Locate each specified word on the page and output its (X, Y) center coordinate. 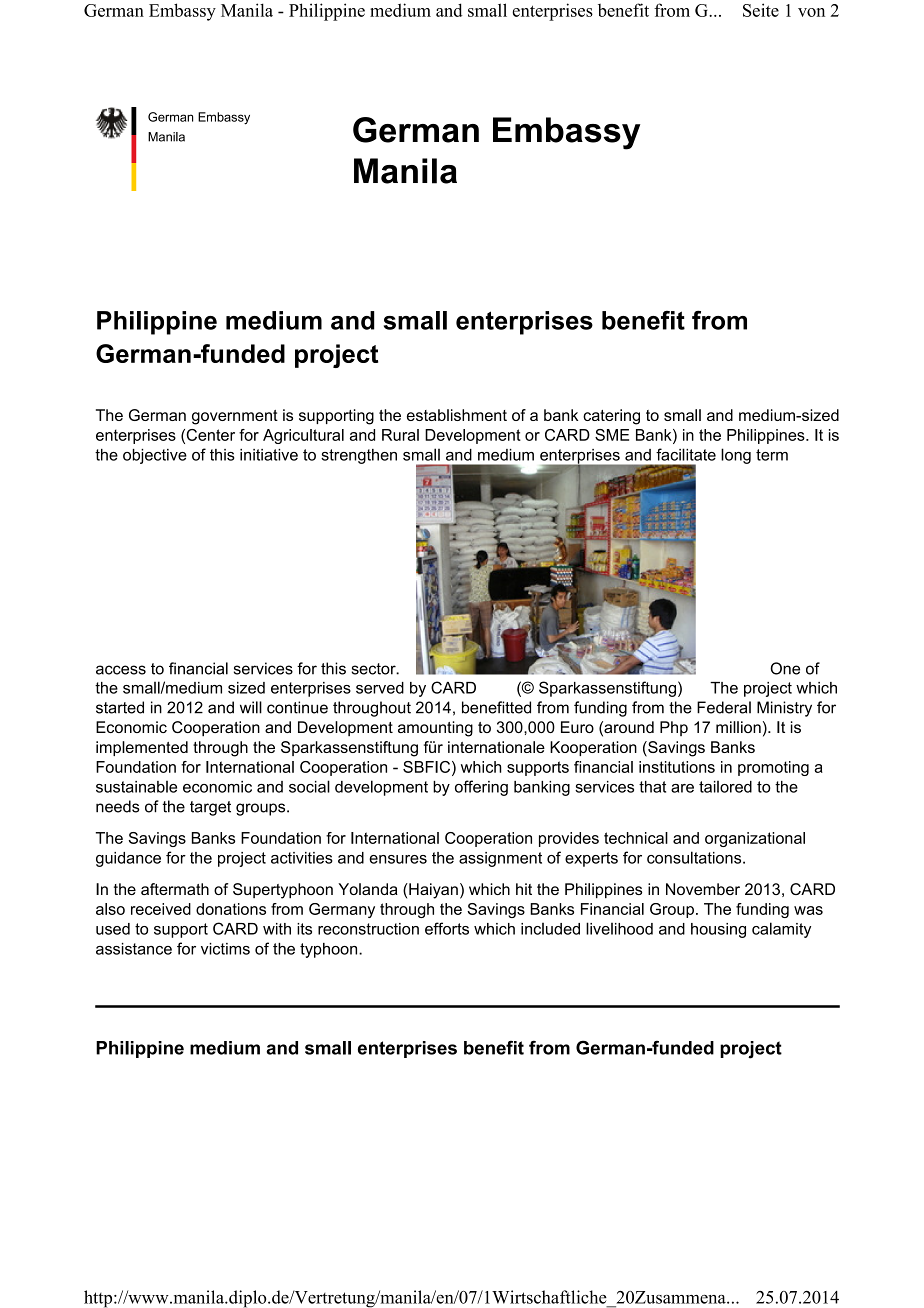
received (161, 909)
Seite (761, 10)
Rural (400, 435)
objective (155, 456)
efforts (447, 928)
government (235, 417)
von (811, 12)
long (736, 456)
